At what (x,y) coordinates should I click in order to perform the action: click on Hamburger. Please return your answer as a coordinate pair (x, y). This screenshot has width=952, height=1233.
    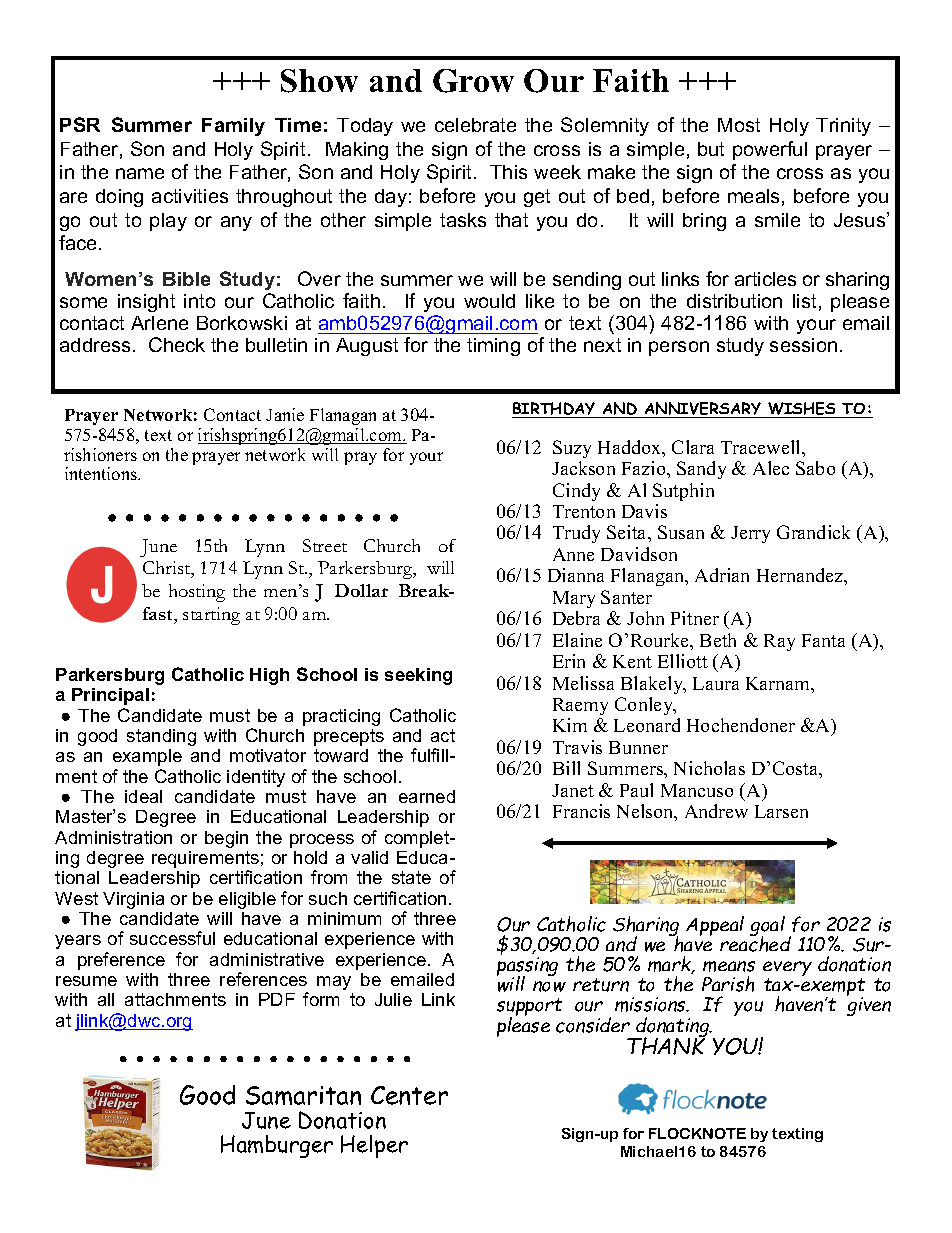
    Looking at the image, I should click on (277, 1146).
